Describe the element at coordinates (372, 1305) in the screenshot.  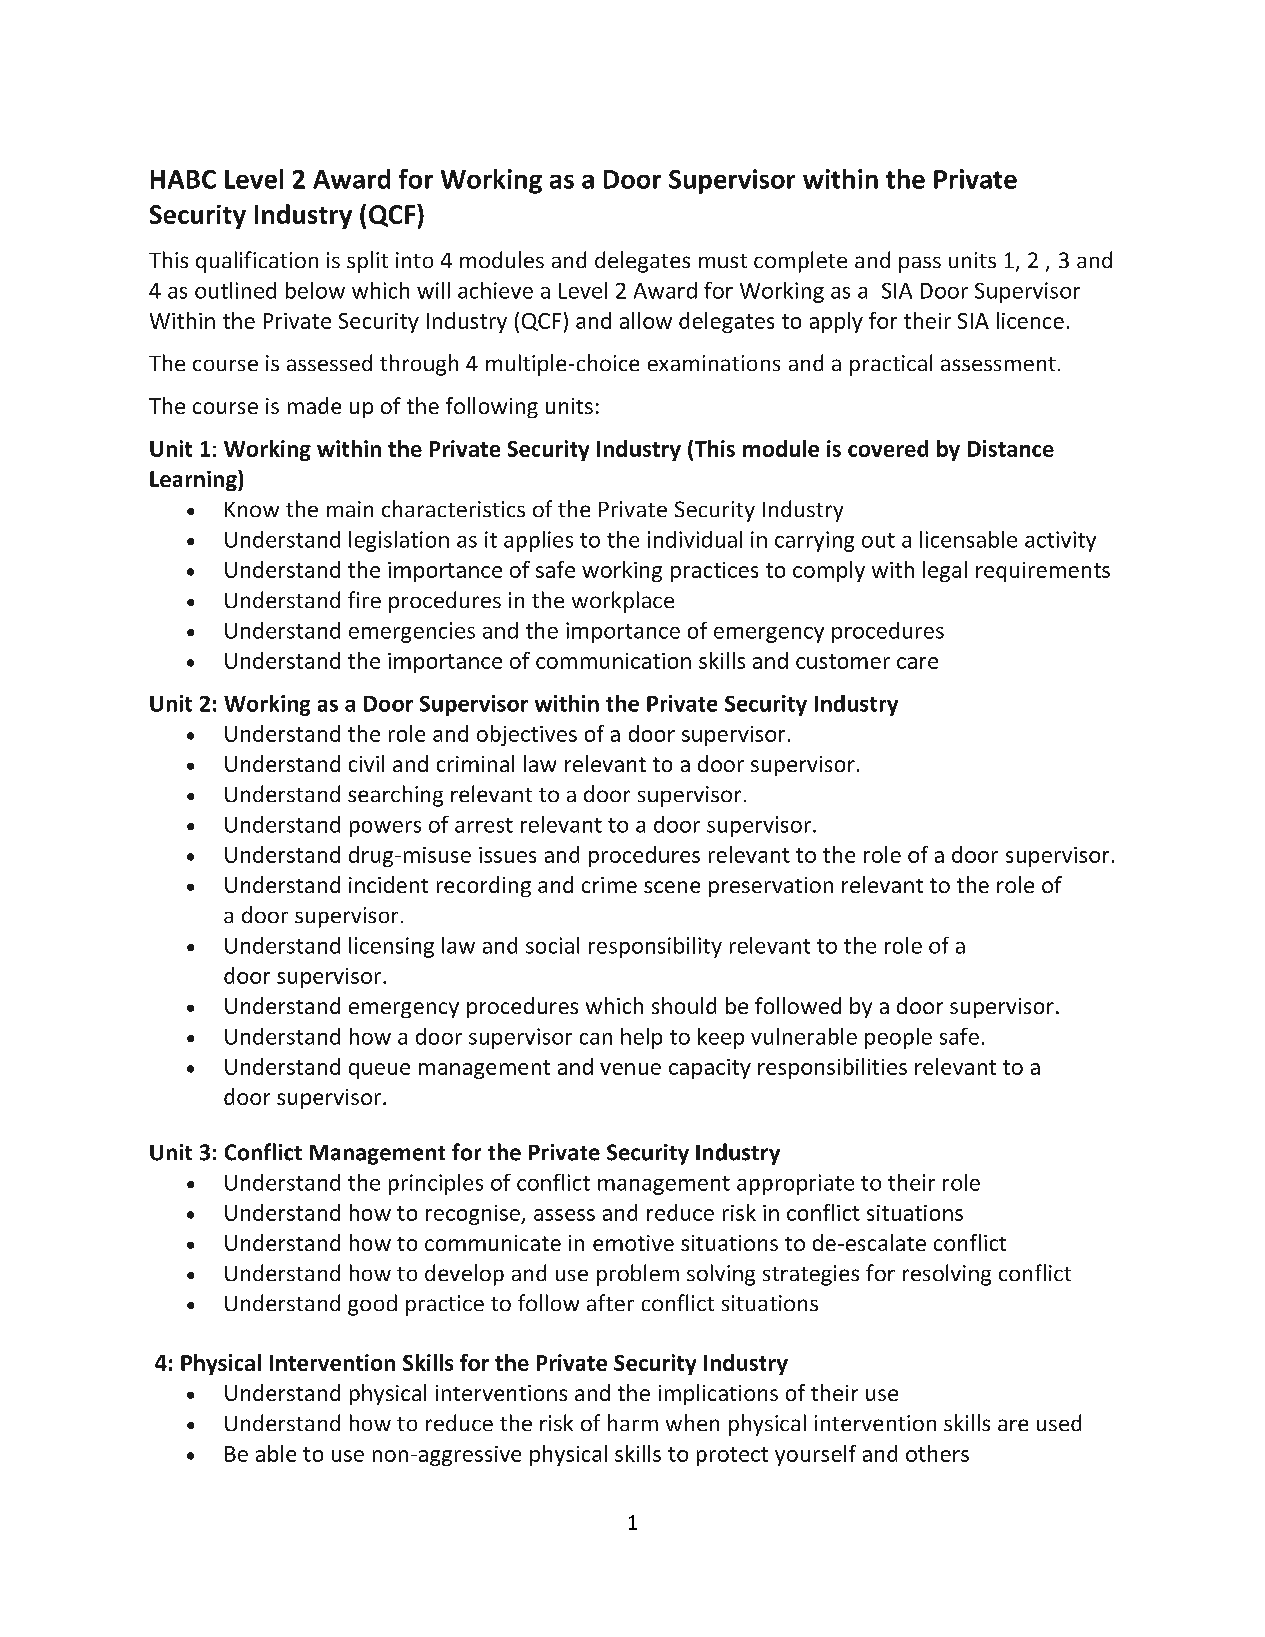
I see `good` at that location.
